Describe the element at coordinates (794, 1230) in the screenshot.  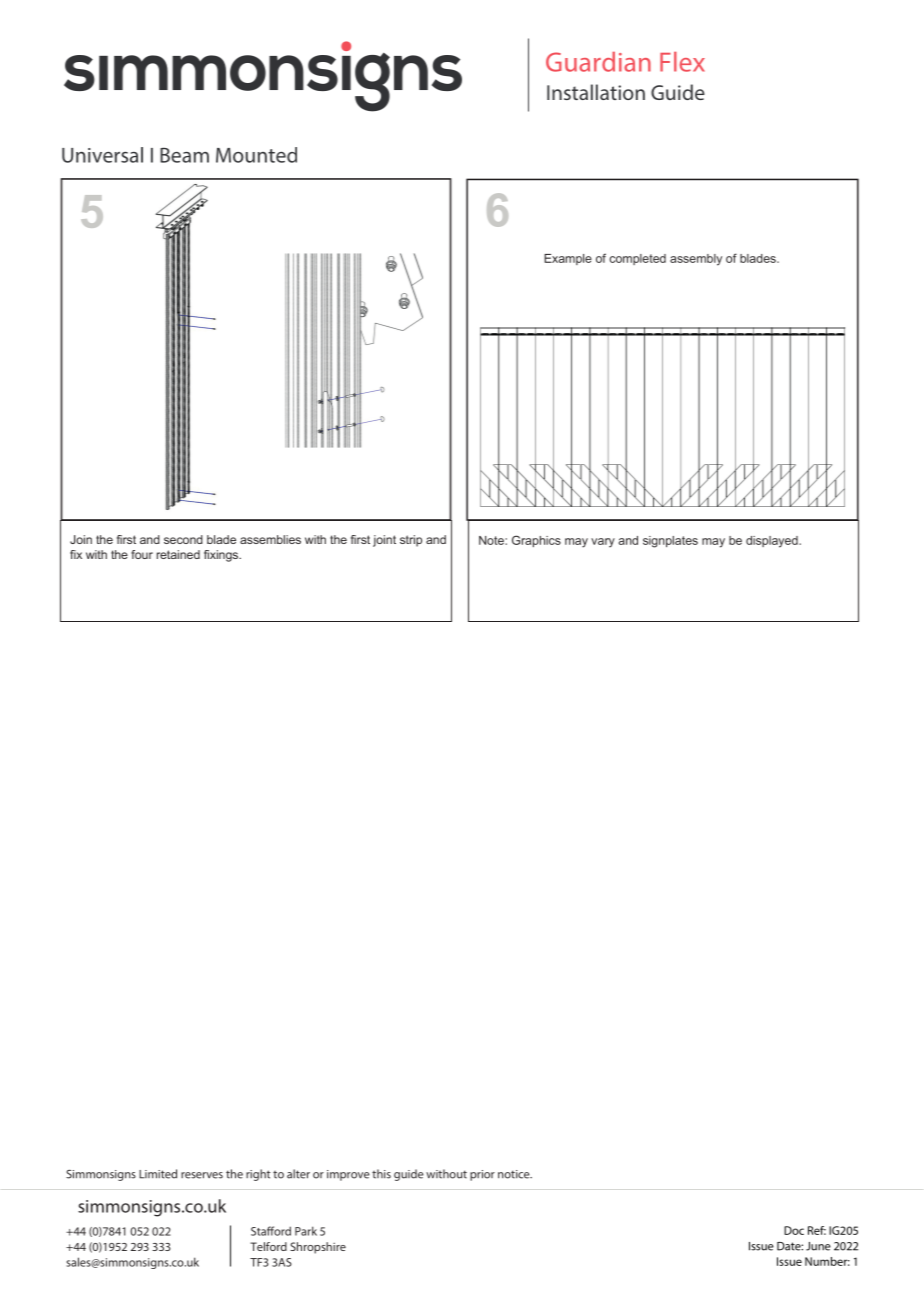
I see `Doc` at that location.
